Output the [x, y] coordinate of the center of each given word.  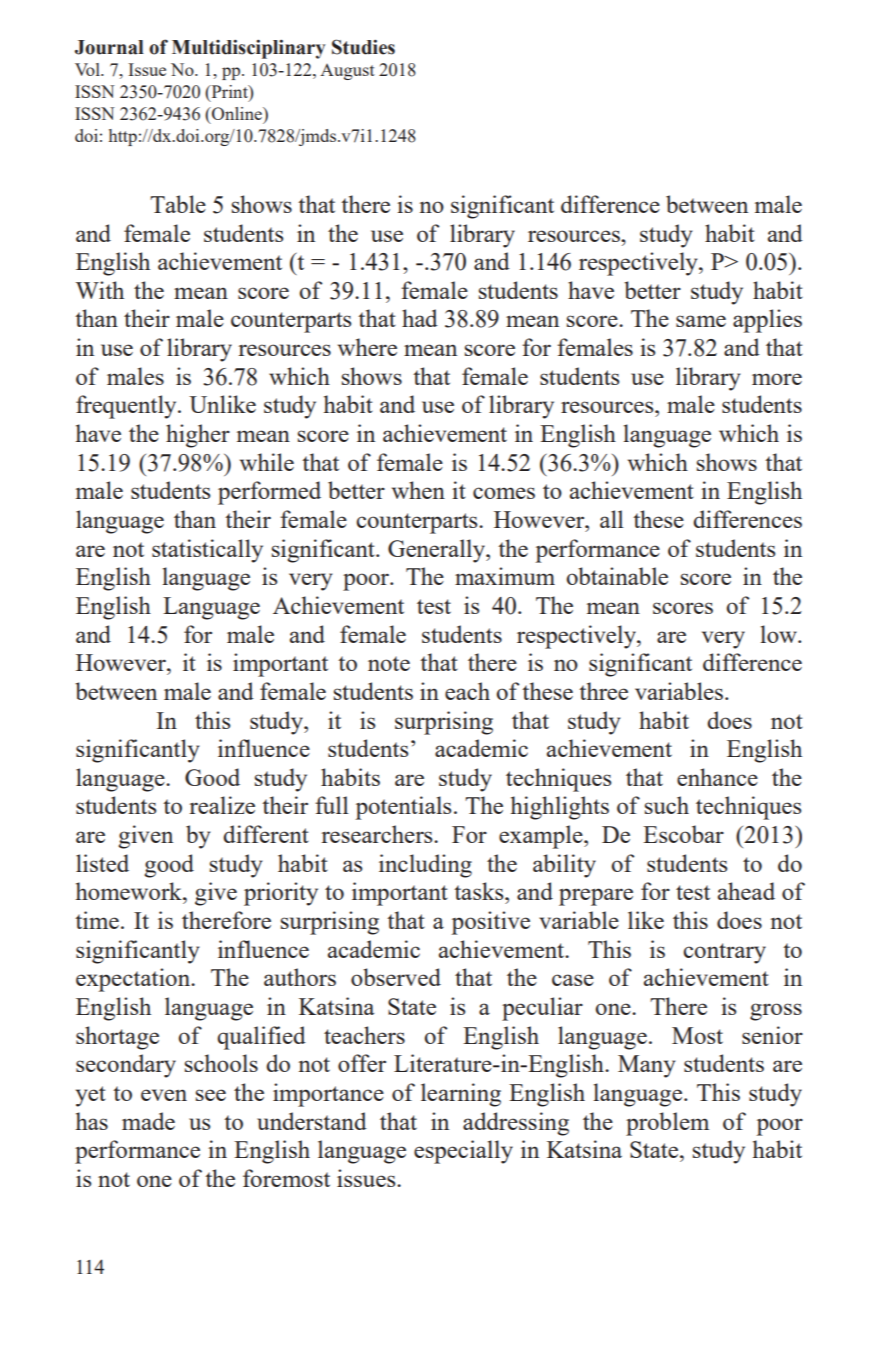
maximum [505, 576]
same [701, 321]
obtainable [617, 576]
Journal [109, 47]
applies [767, 321]
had [420, 318]
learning [461, 1095]
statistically [207, 551]
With [100, 290]
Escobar [683, 834]
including [425, 866]
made [148, 1121]
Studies [363, 47]
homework [130, 891]
